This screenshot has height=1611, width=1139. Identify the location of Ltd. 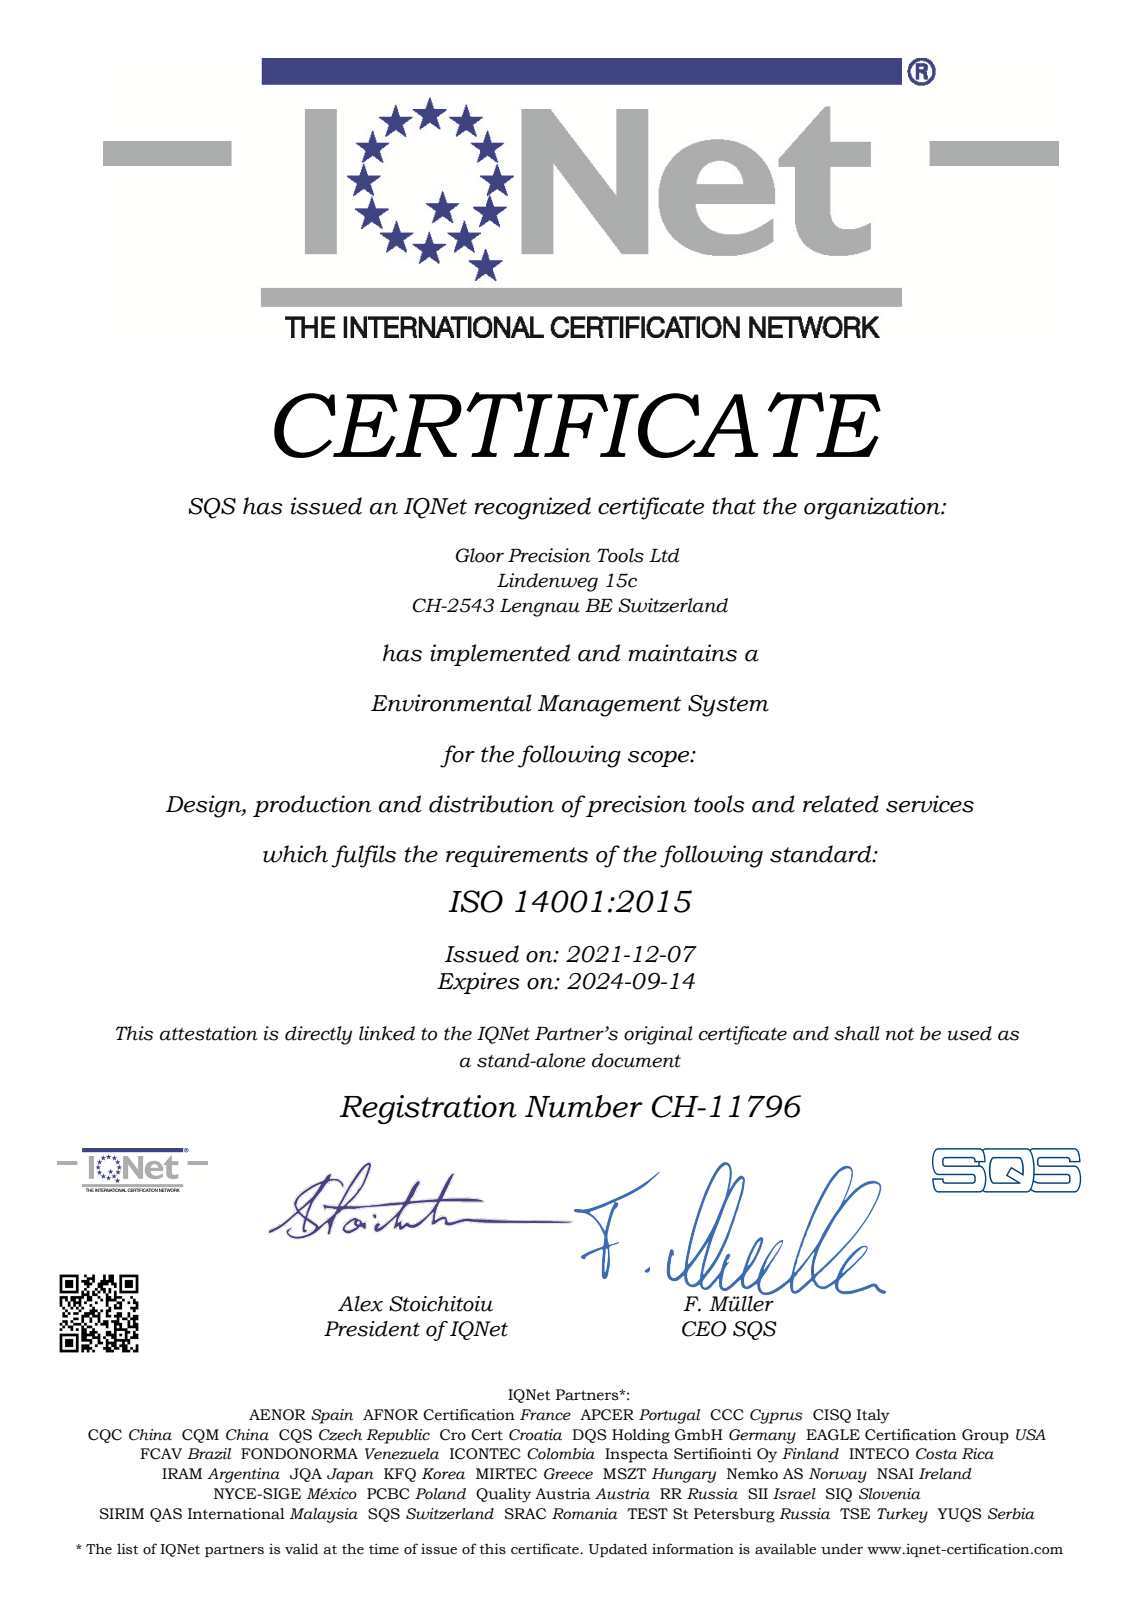
(664, 555).
